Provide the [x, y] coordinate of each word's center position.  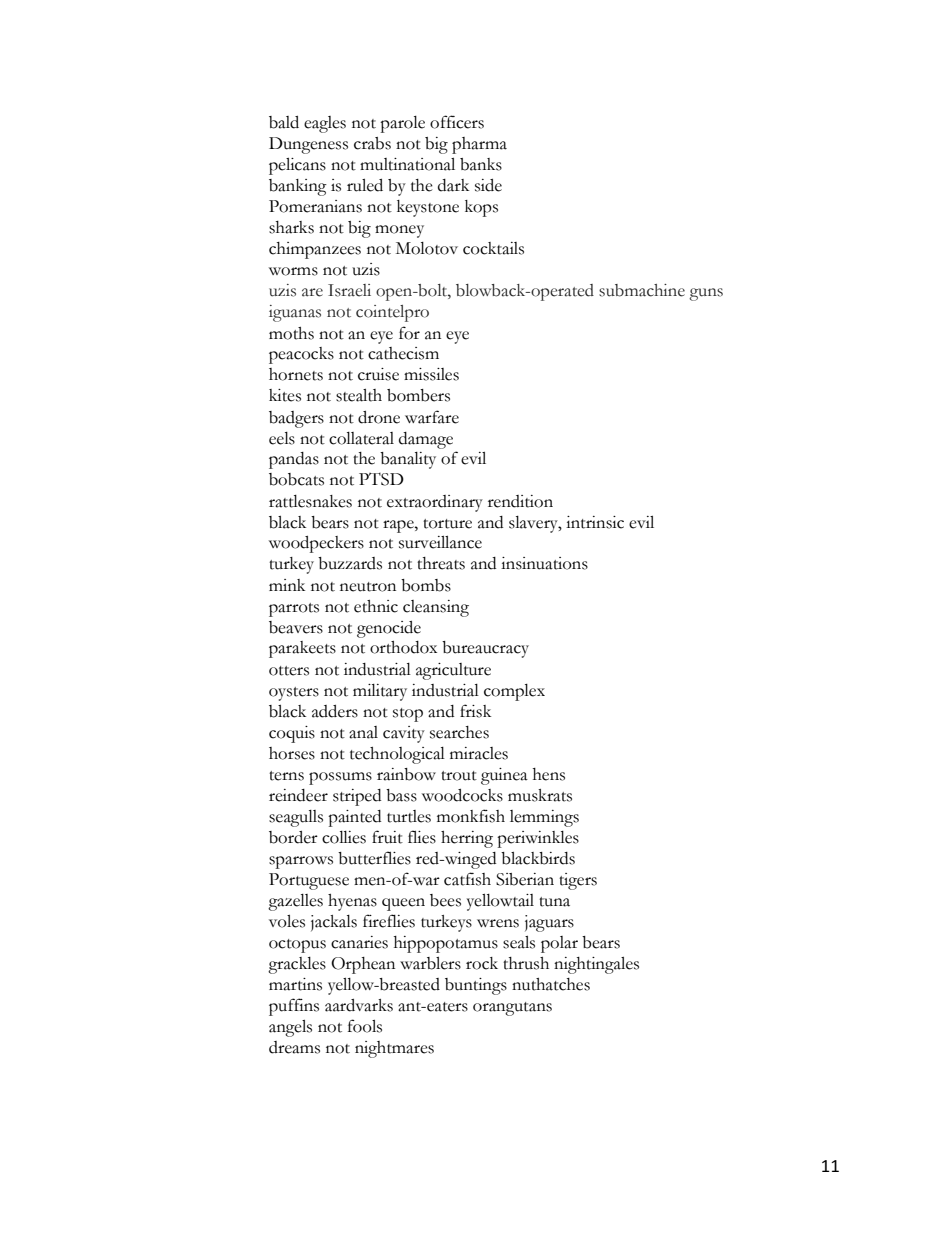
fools [365, 1026]
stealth [359, 395]
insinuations [544, 563]
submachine [642, 290]
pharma [479, 145]
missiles [431, 374]
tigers [578, 881]
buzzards [350, 563]
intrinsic [595, 522]
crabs [372, 143]
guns [706, 294]
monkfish [471, 816]
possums [340, 778]
